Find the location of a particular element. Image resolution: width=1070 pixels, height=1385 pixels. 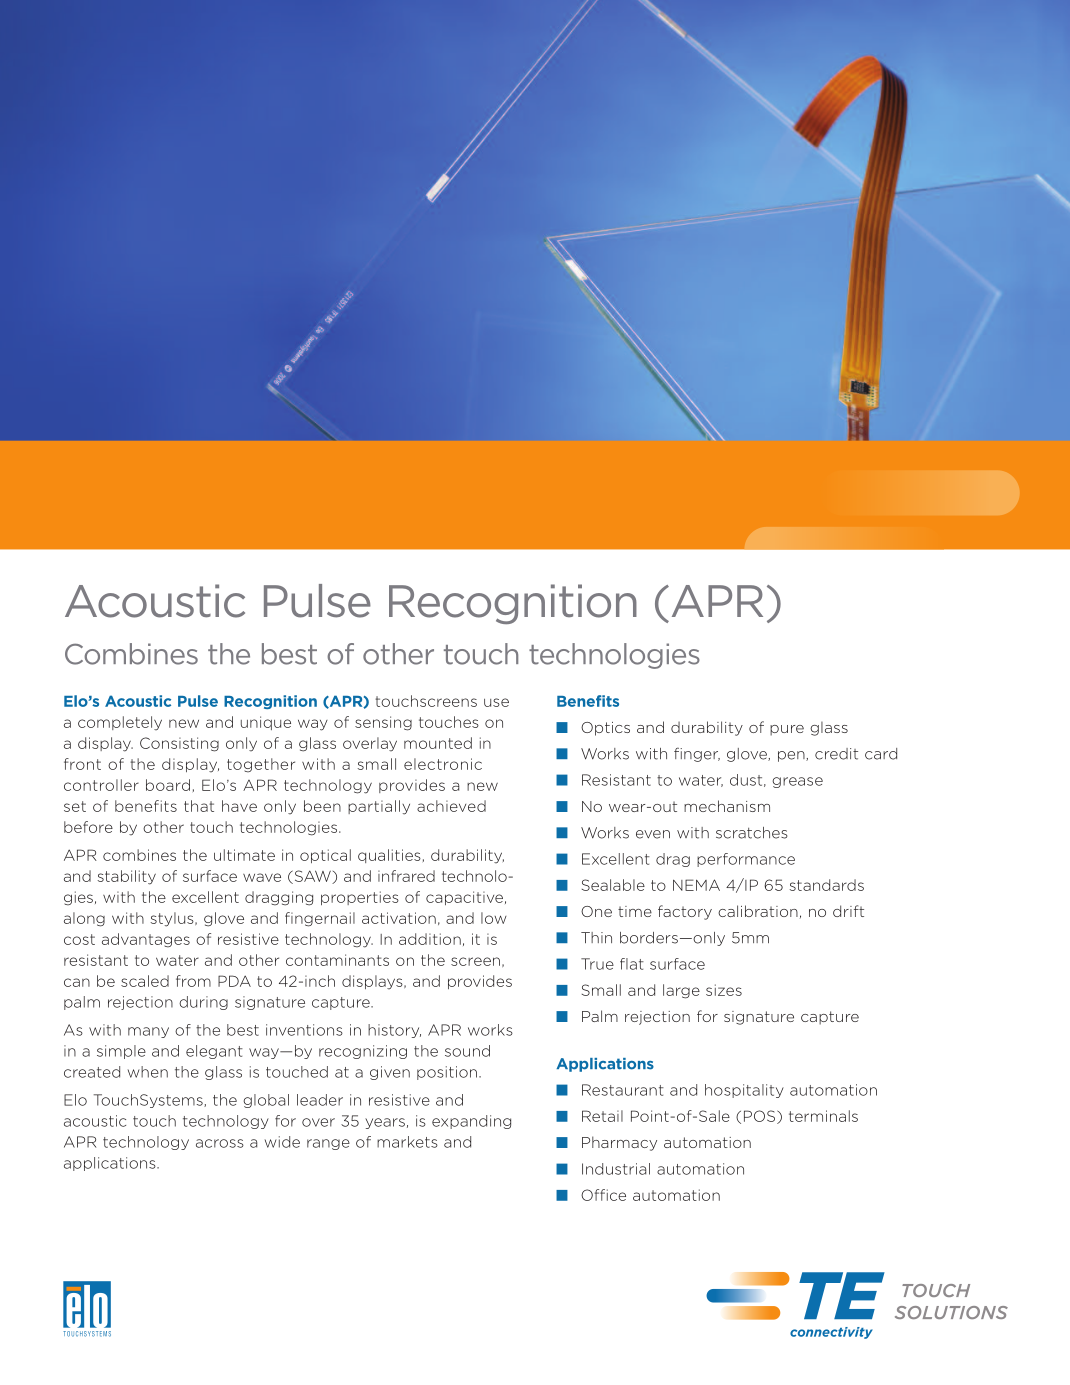

pure is located at coordinates (787, 730).
